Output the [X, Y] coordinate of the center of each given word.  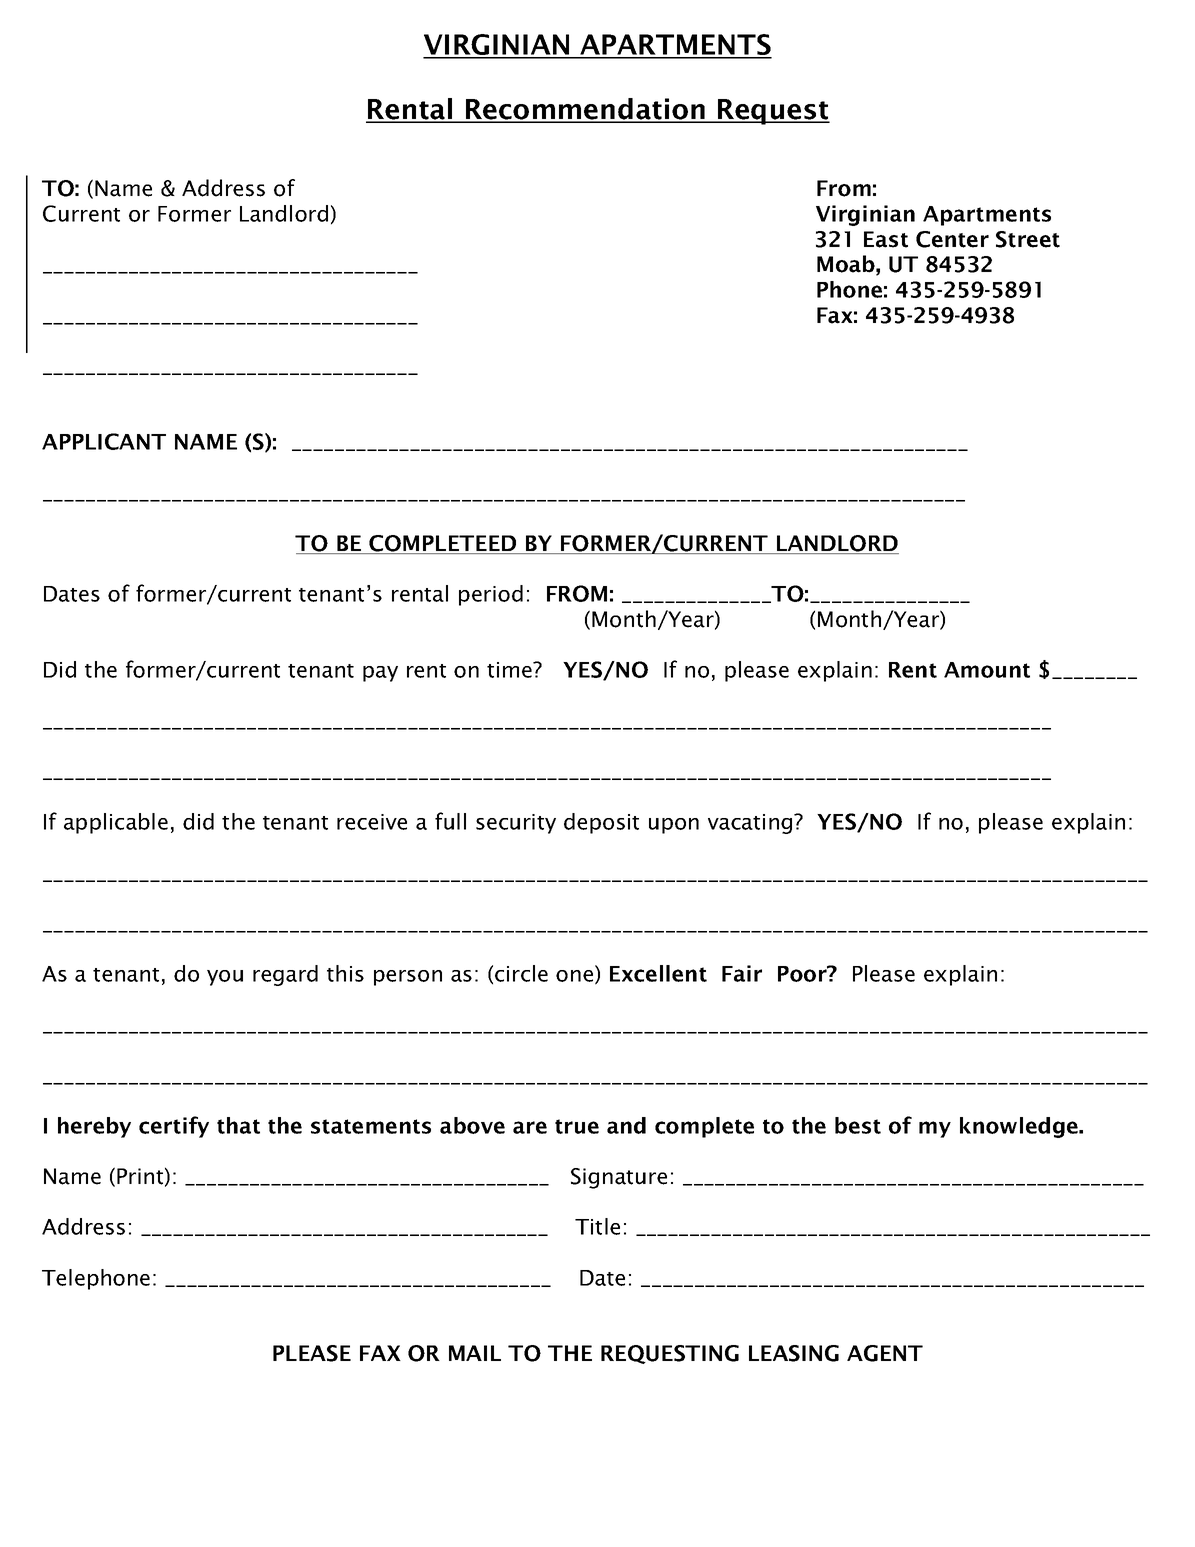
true [577, 1126]
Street [1028, 239]
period [491, 595]
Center [952, 239]
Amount [987, 670]
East [886, 239]
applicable [116, 823]
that [238, 1125]
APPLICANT [104, 441]
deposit [601, 823]
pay [380, 674]
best [858, 1125]
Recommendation [585, 110]
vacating [751, 824]
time [510, 670]
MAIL [475, 1353]
